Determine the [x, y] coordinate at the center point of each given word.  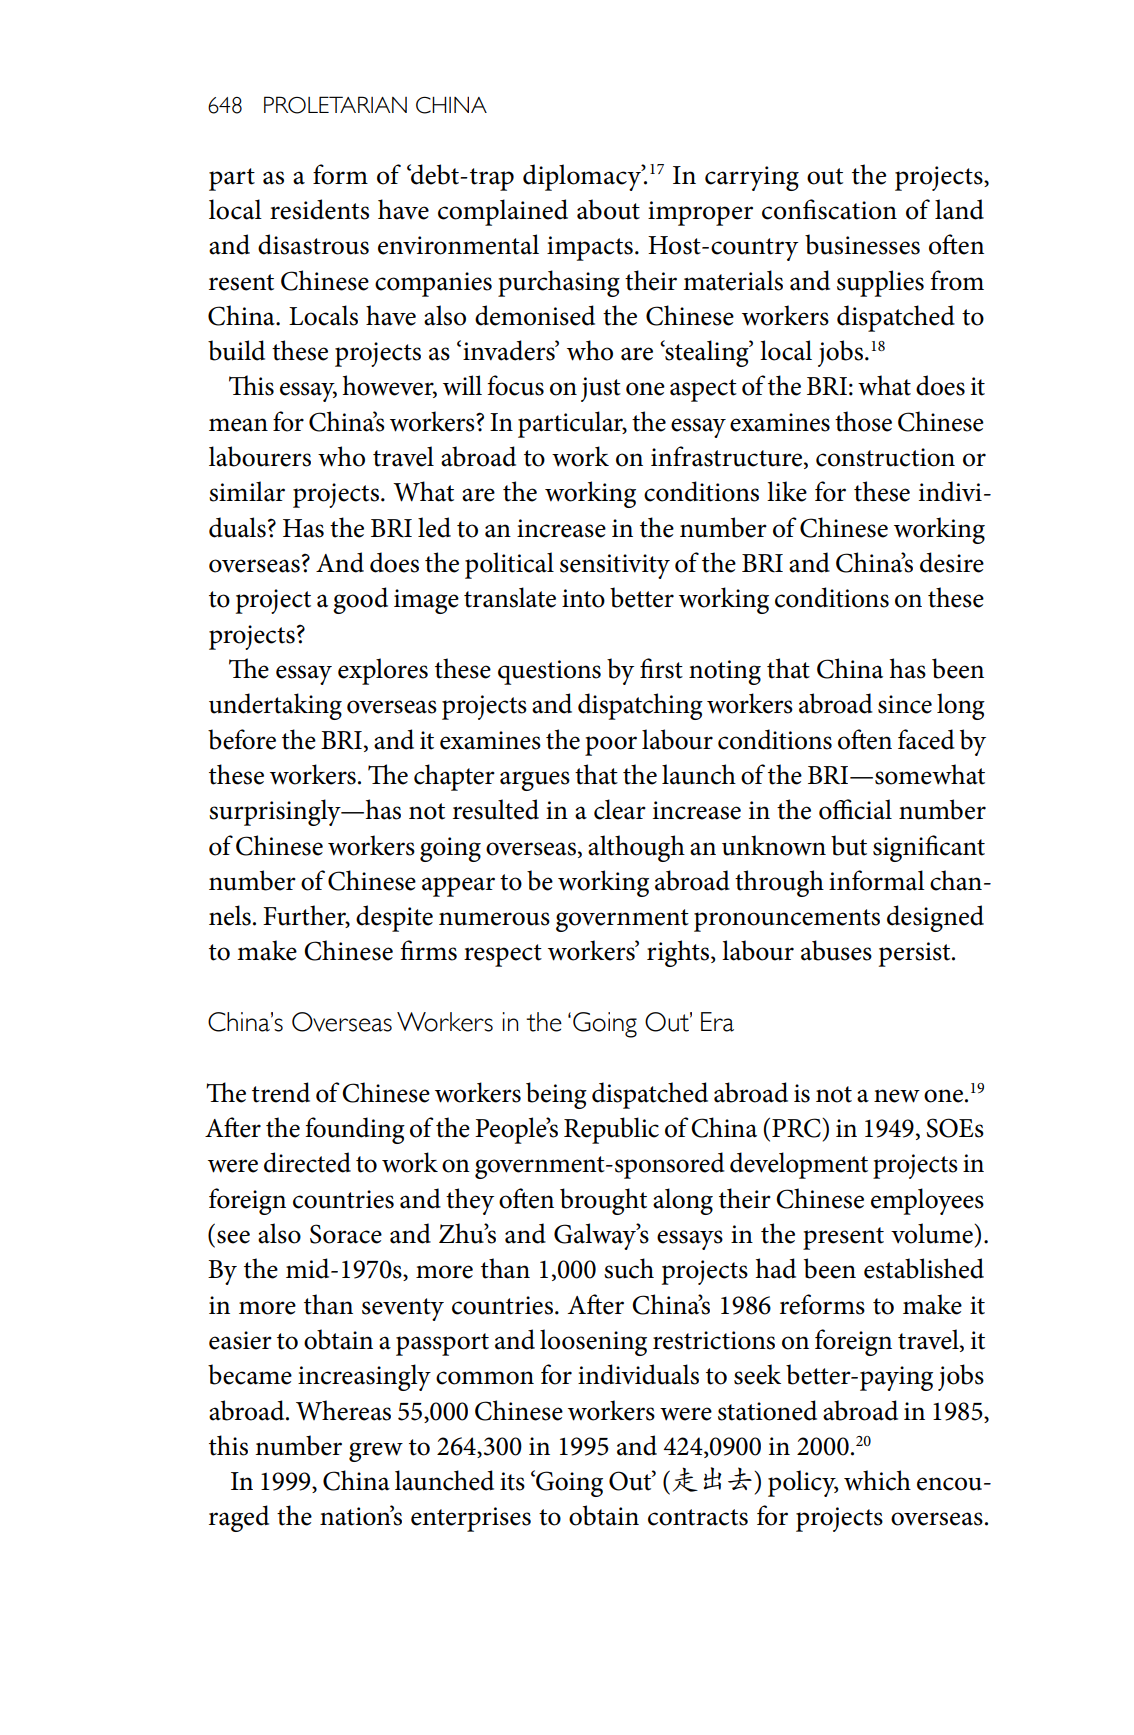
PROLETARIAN [335, 105]
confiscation [829, 209]
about [608, 209]
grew [376, 1452]
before [242, 739]
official [855, 809]
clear [620, 809]
